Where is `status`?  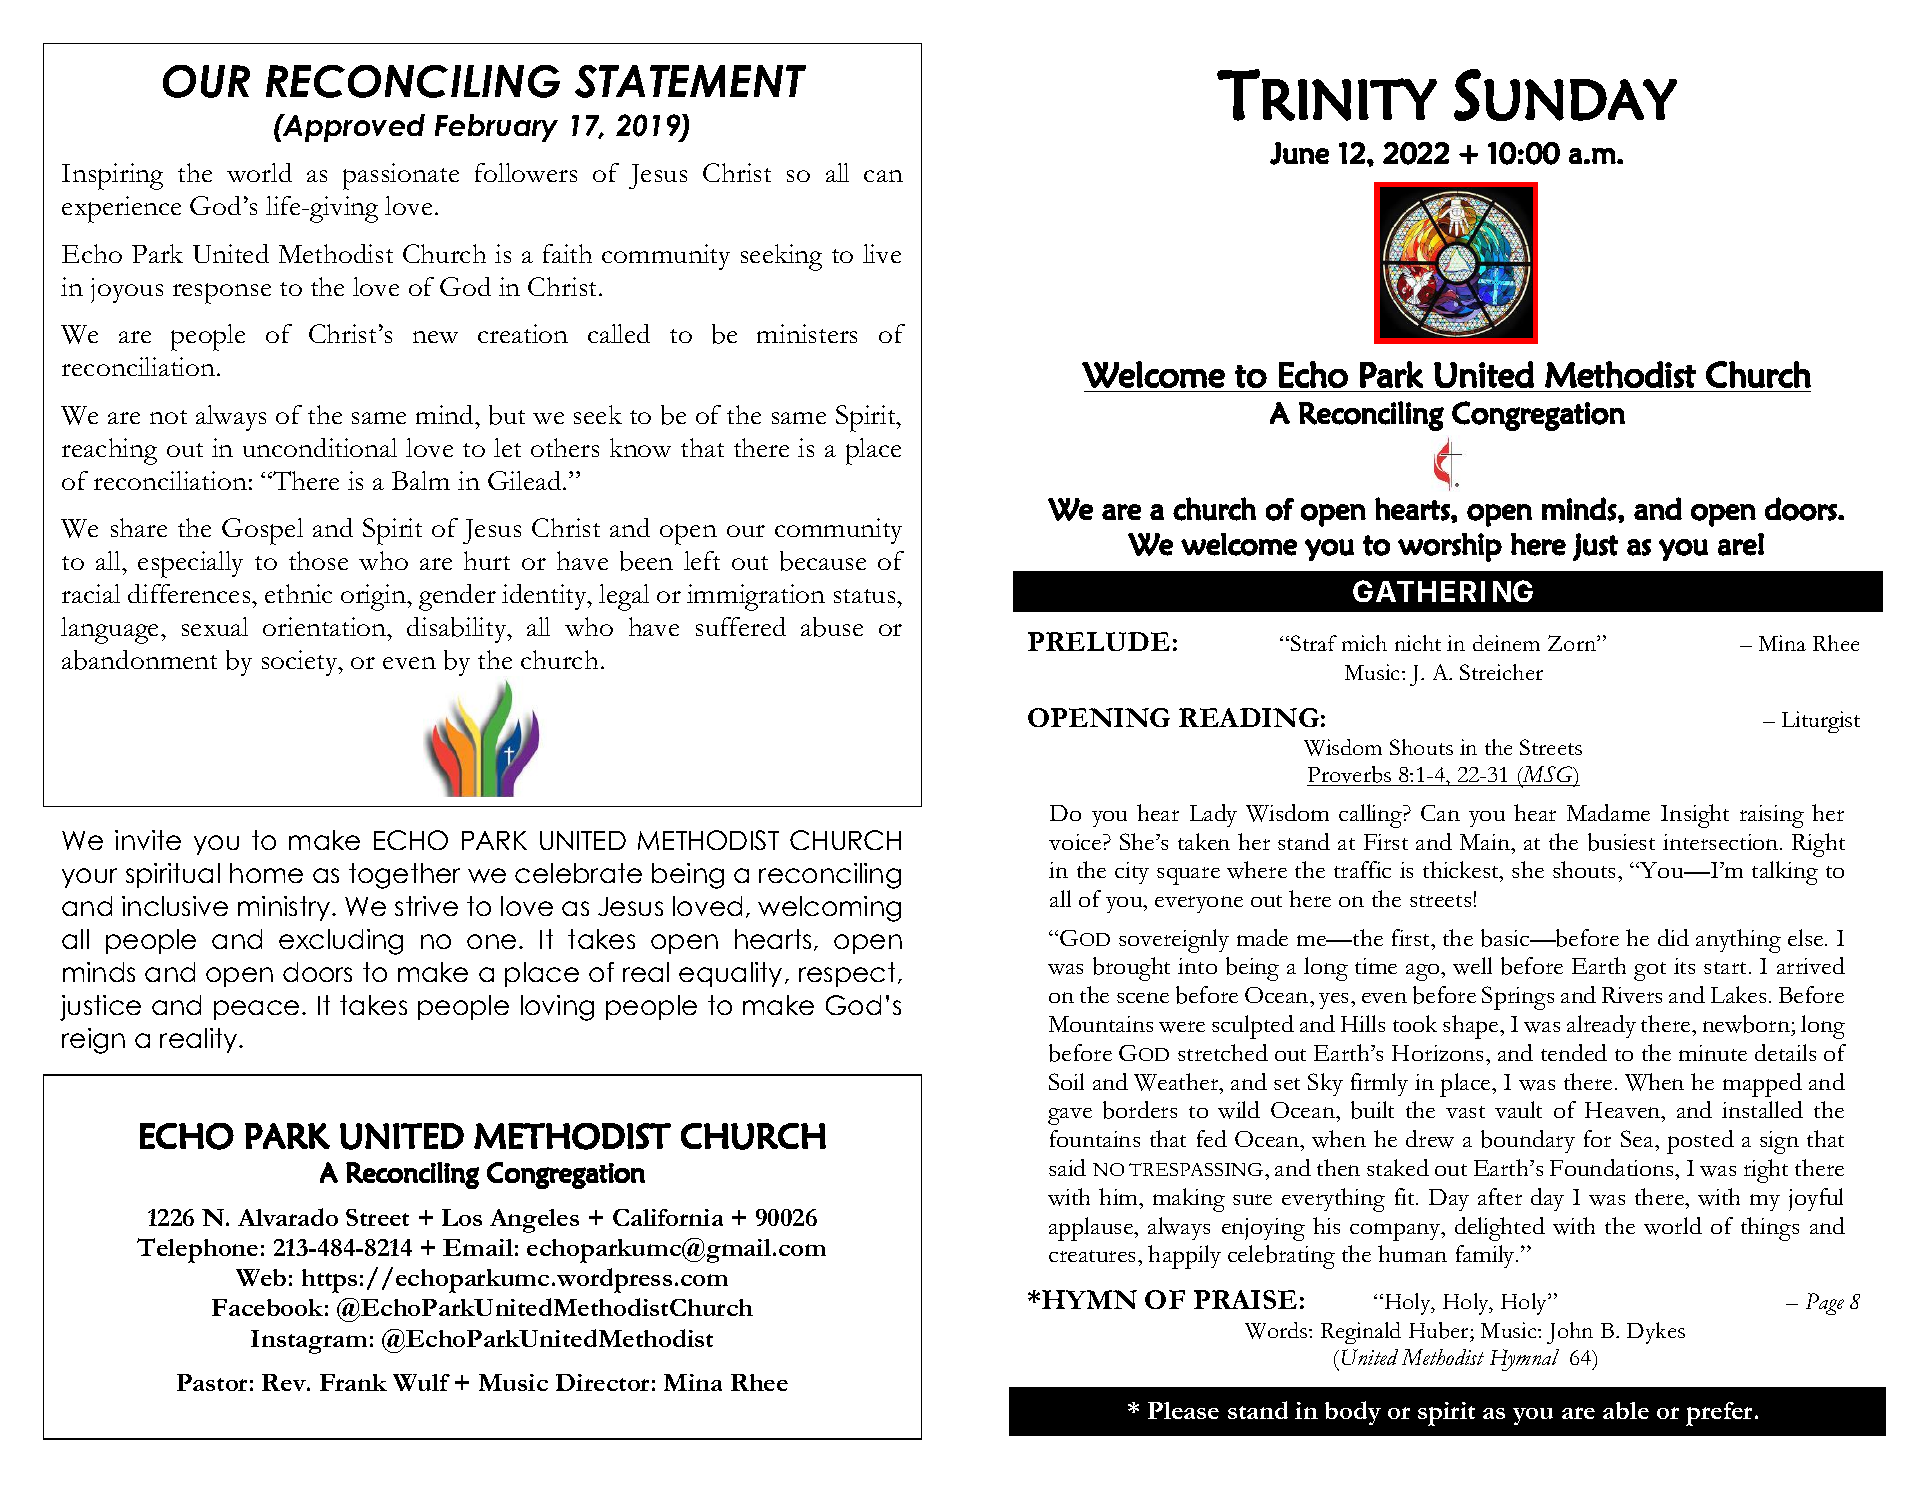 status is located at coordinates (866, 596).
